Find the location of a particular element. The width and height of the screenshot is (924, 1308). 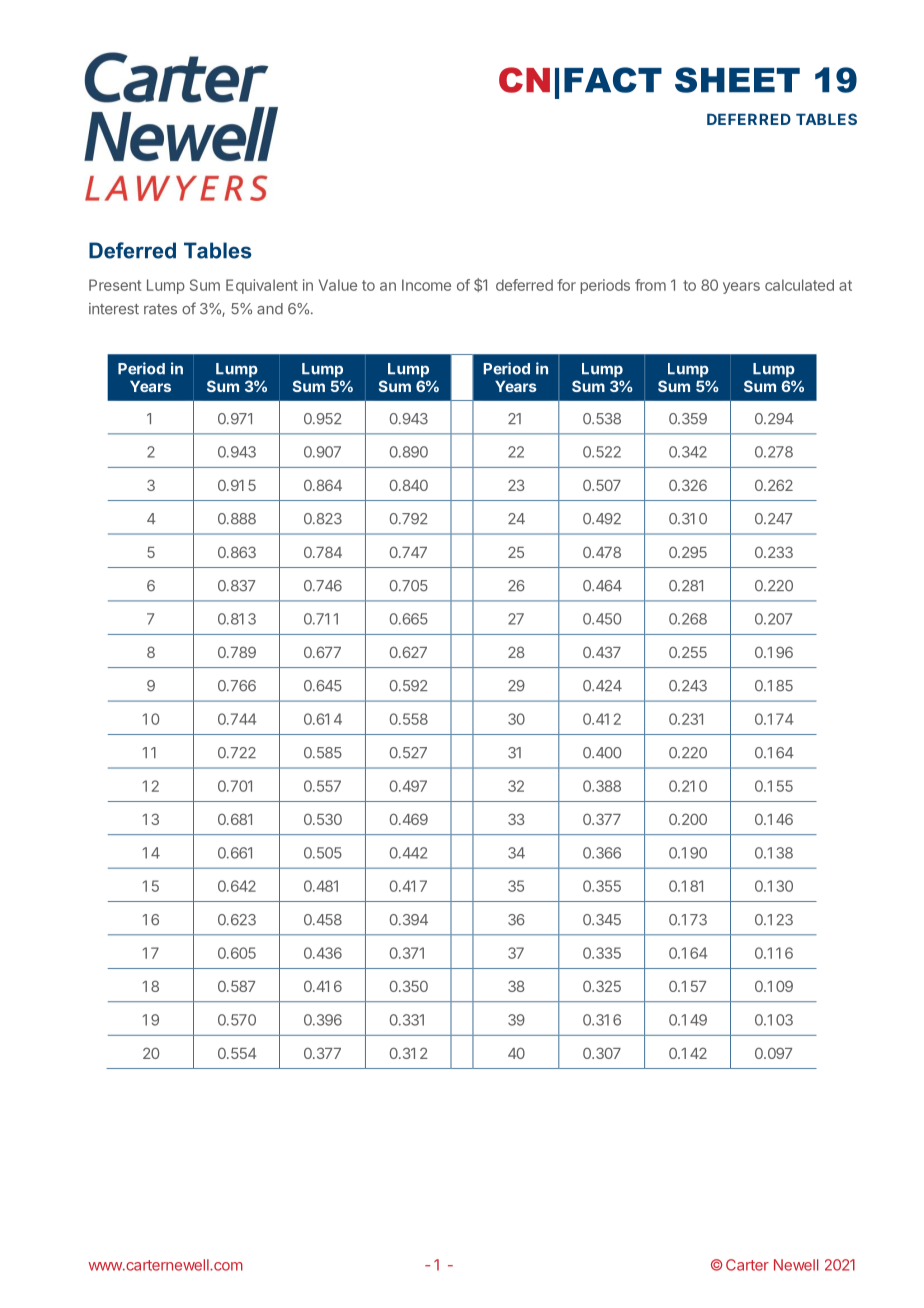

Present is located at coordinates (115, 285).
